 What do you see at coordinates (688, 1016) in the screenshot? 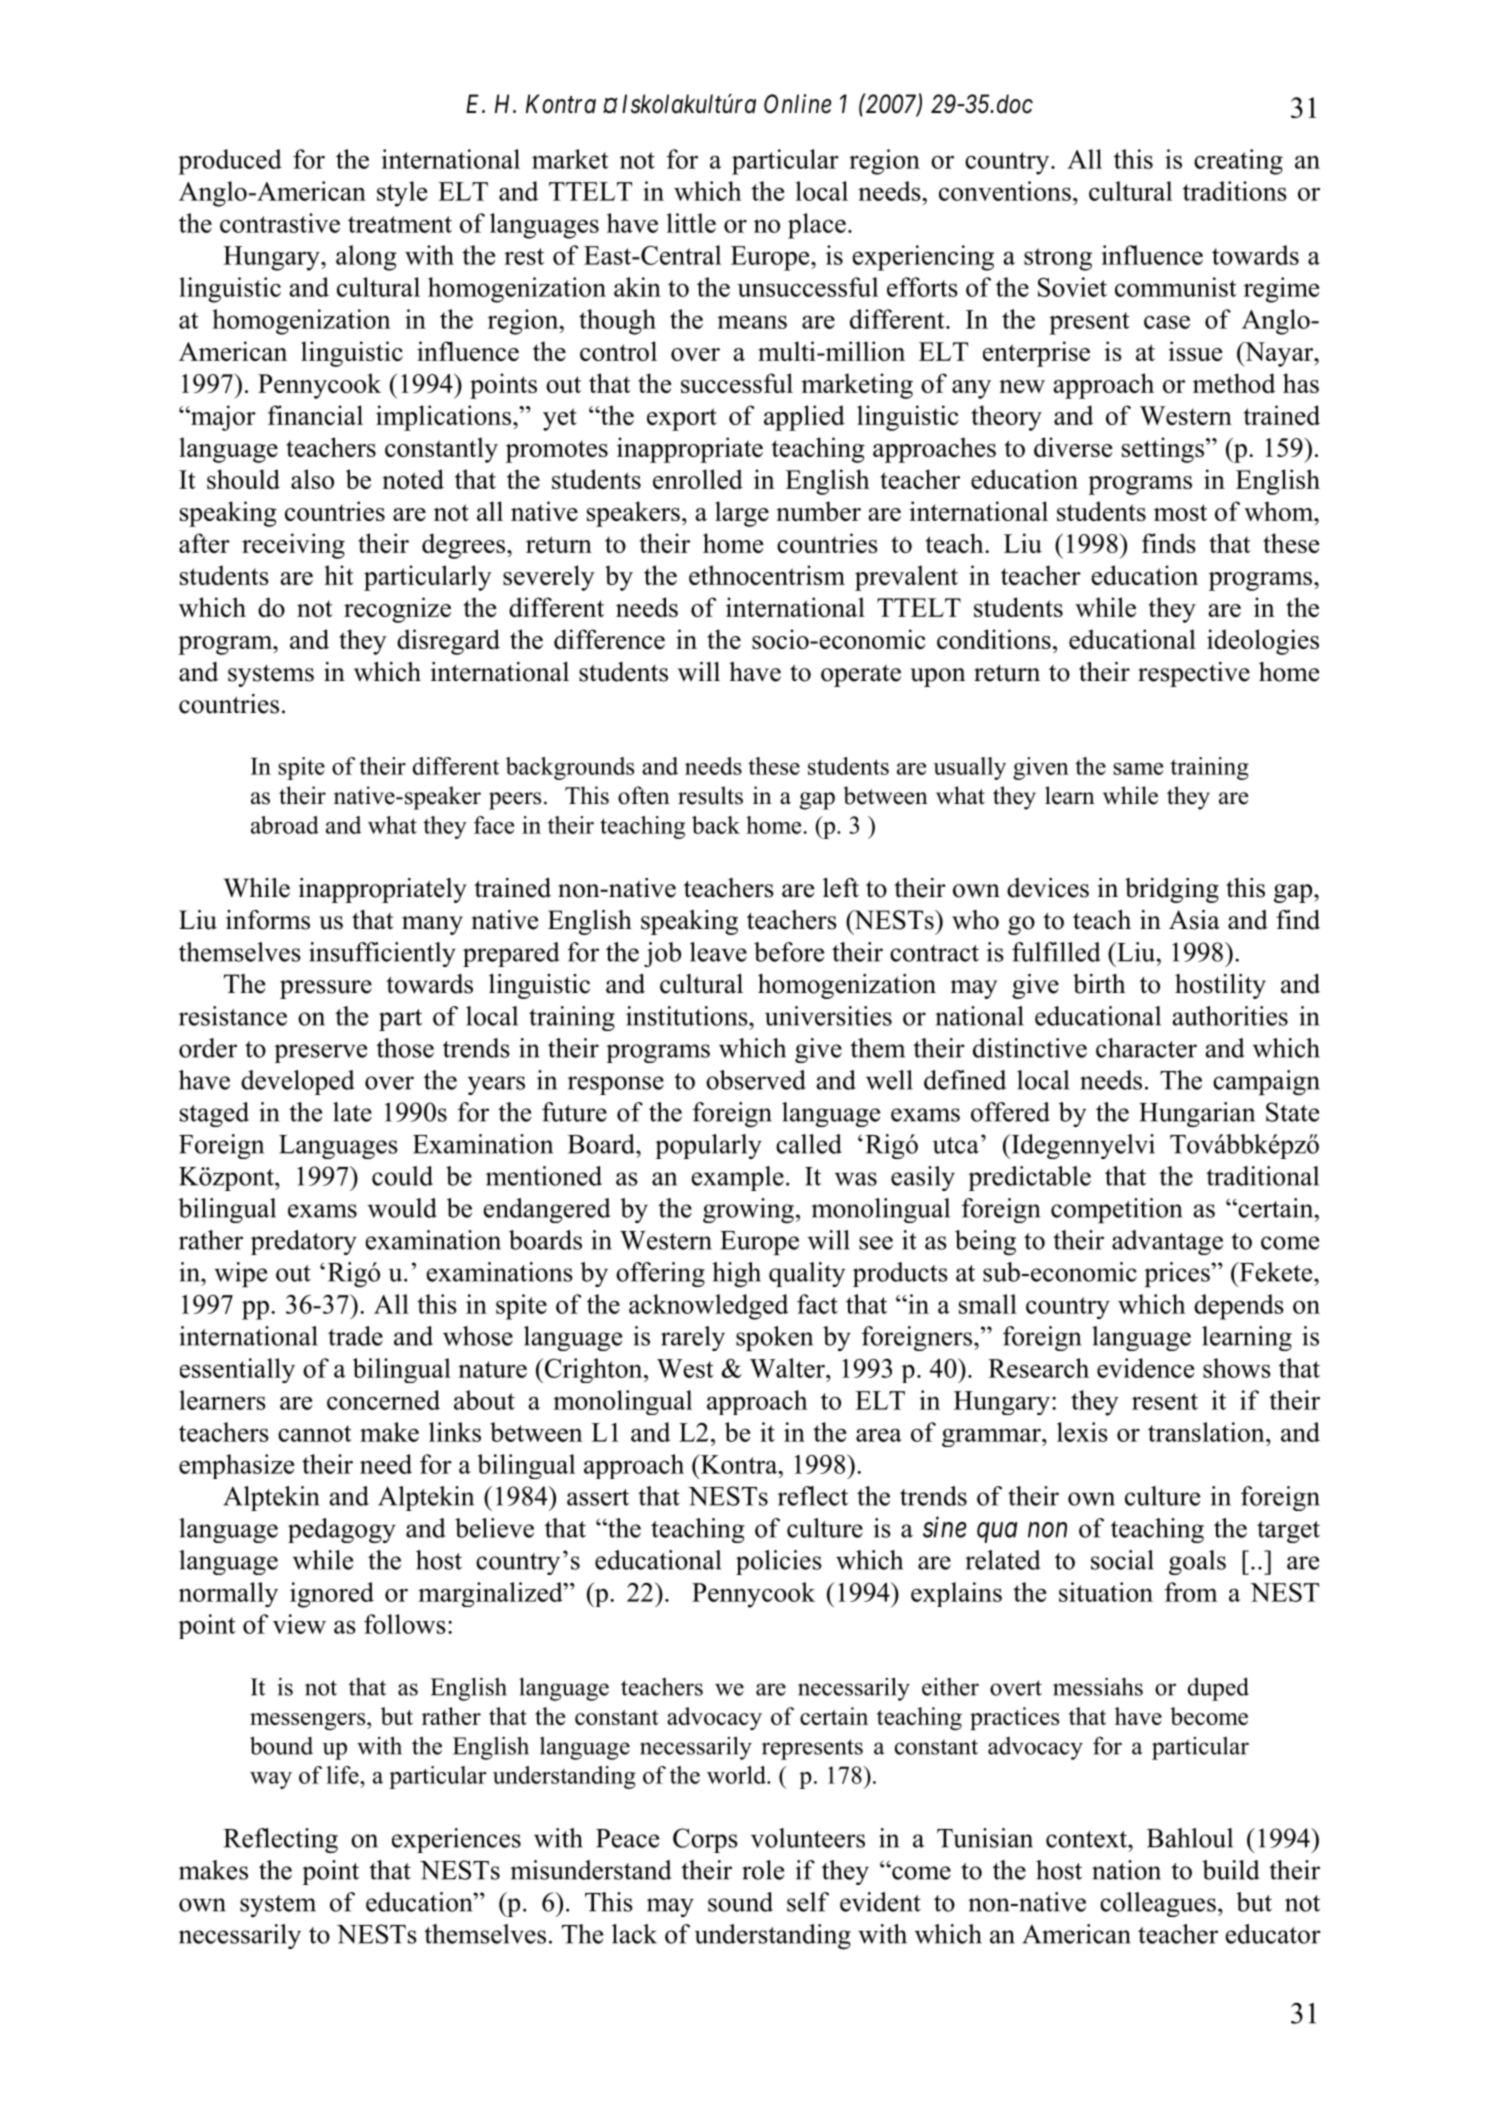
I see `institutions` at bounding box center [688, 1016].
